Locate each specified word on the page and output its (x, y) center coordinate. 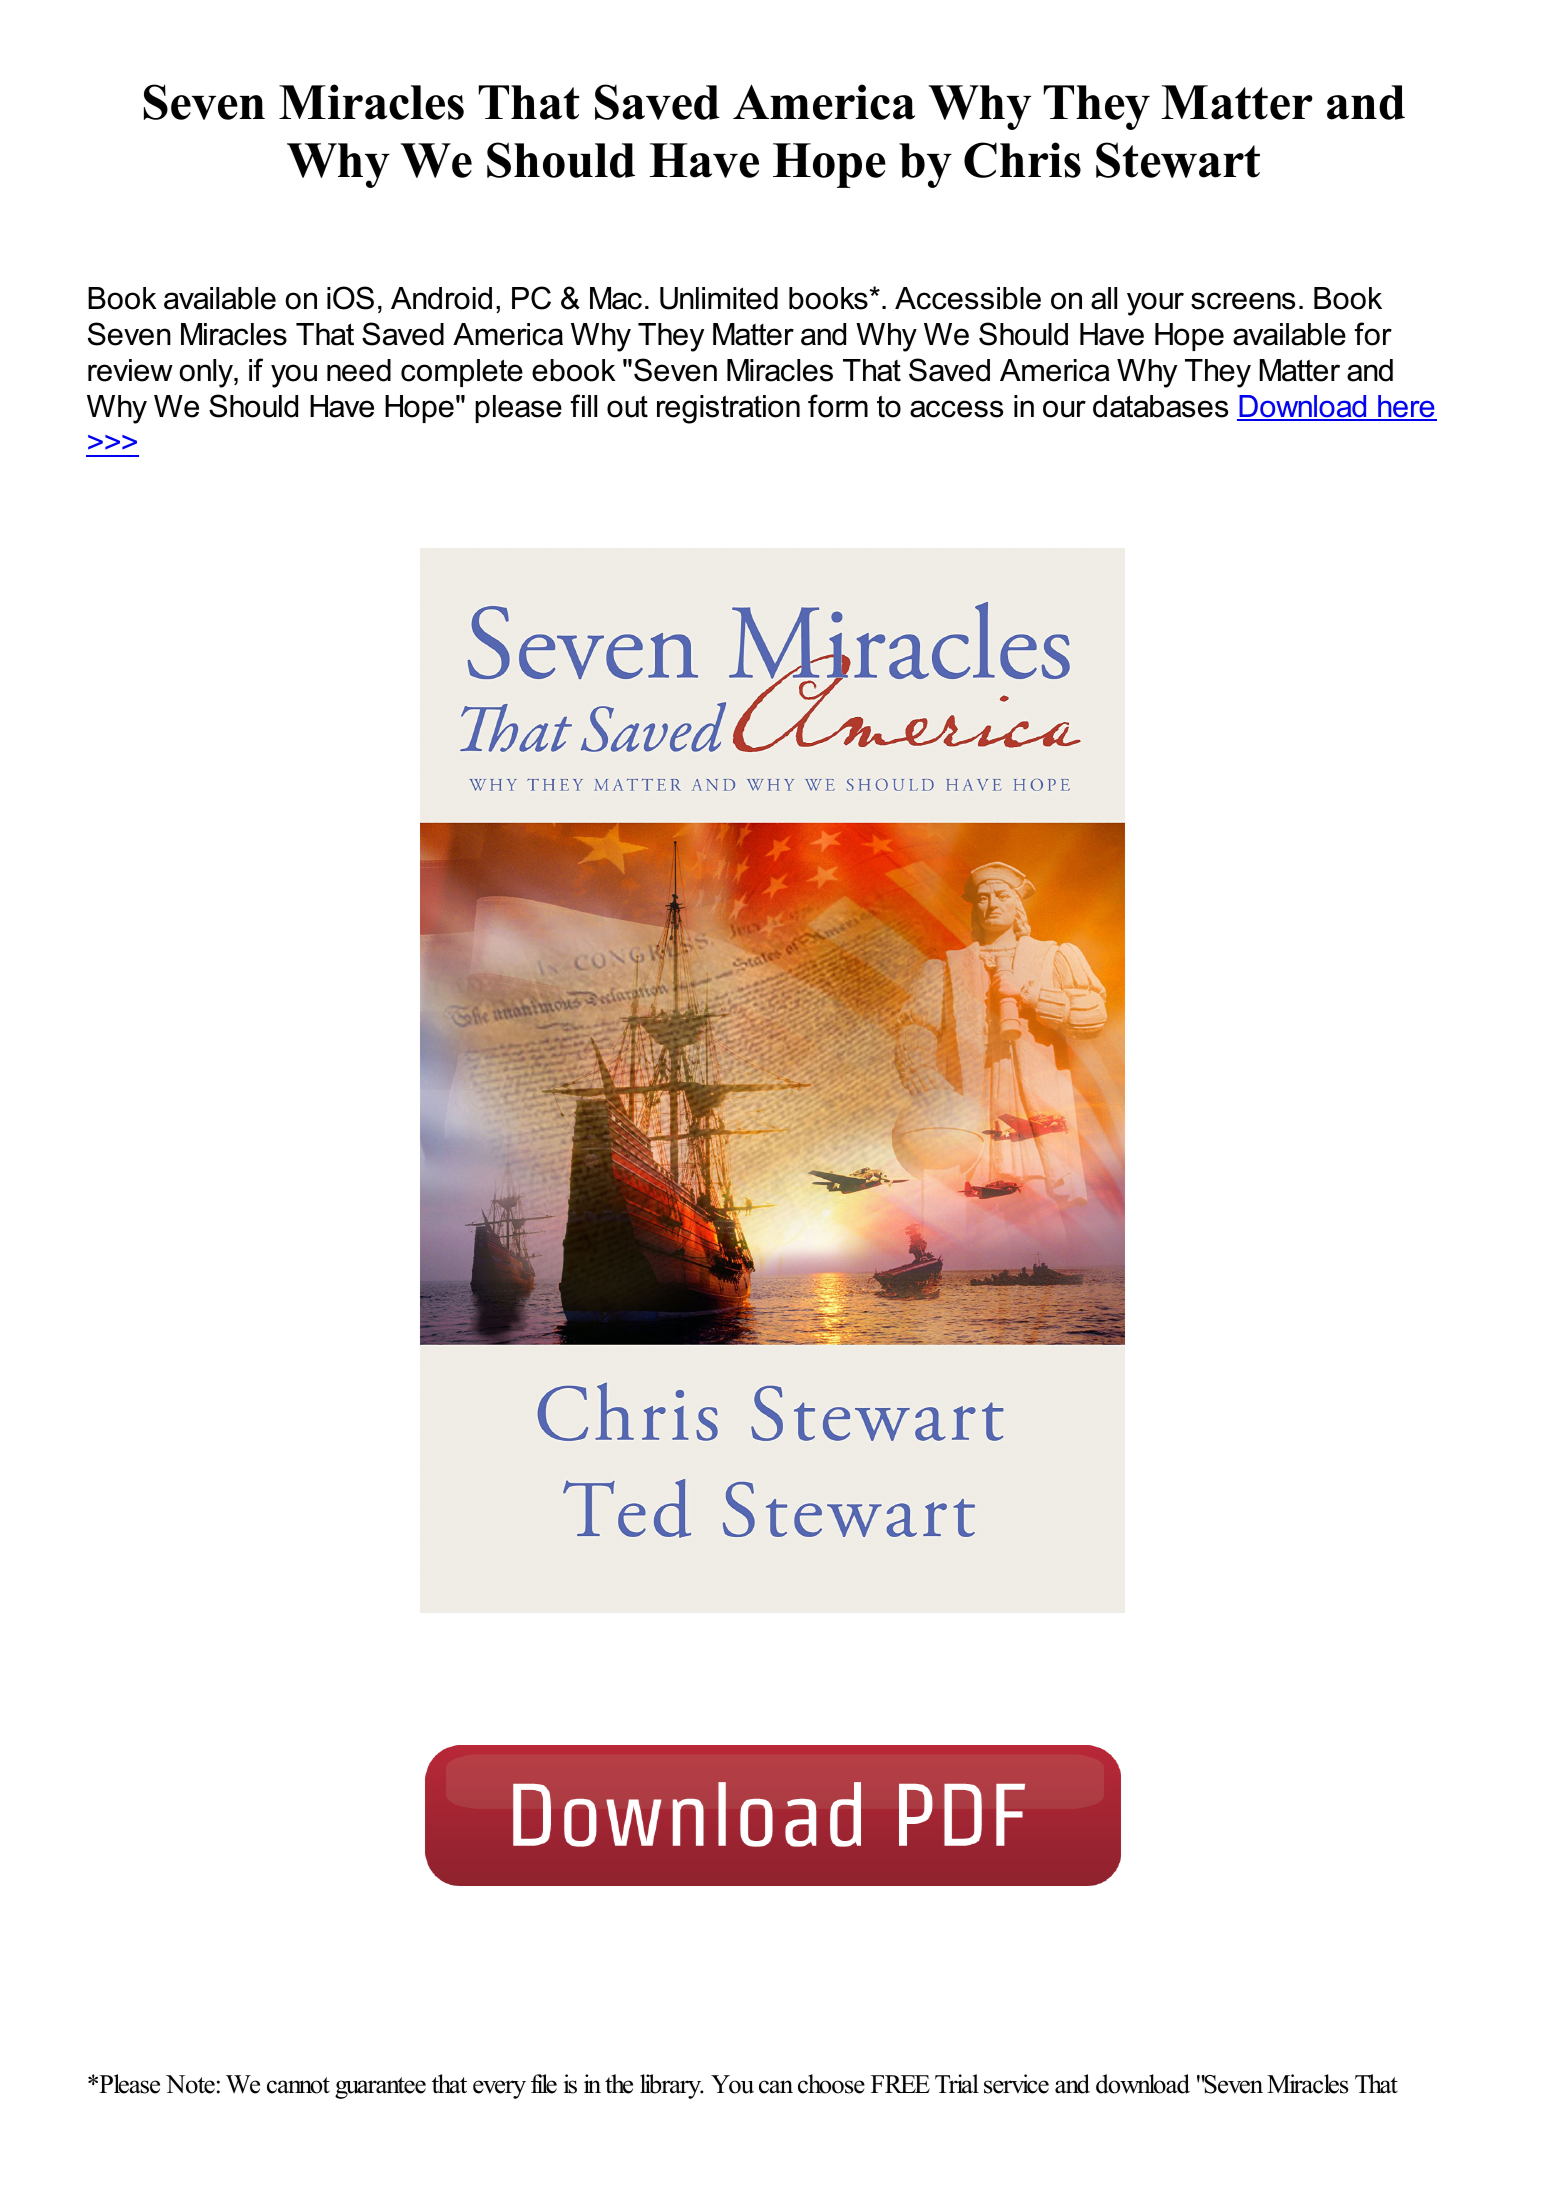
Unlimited (719, 298)
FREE (900, 2084)
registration (728, 409)
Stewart (1178, 160)
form (838, 406)
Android (441, 298)
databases (1160, 406)
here (1406, 408)
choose (831, 2084)
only (207, 373)
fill (583, 405)
